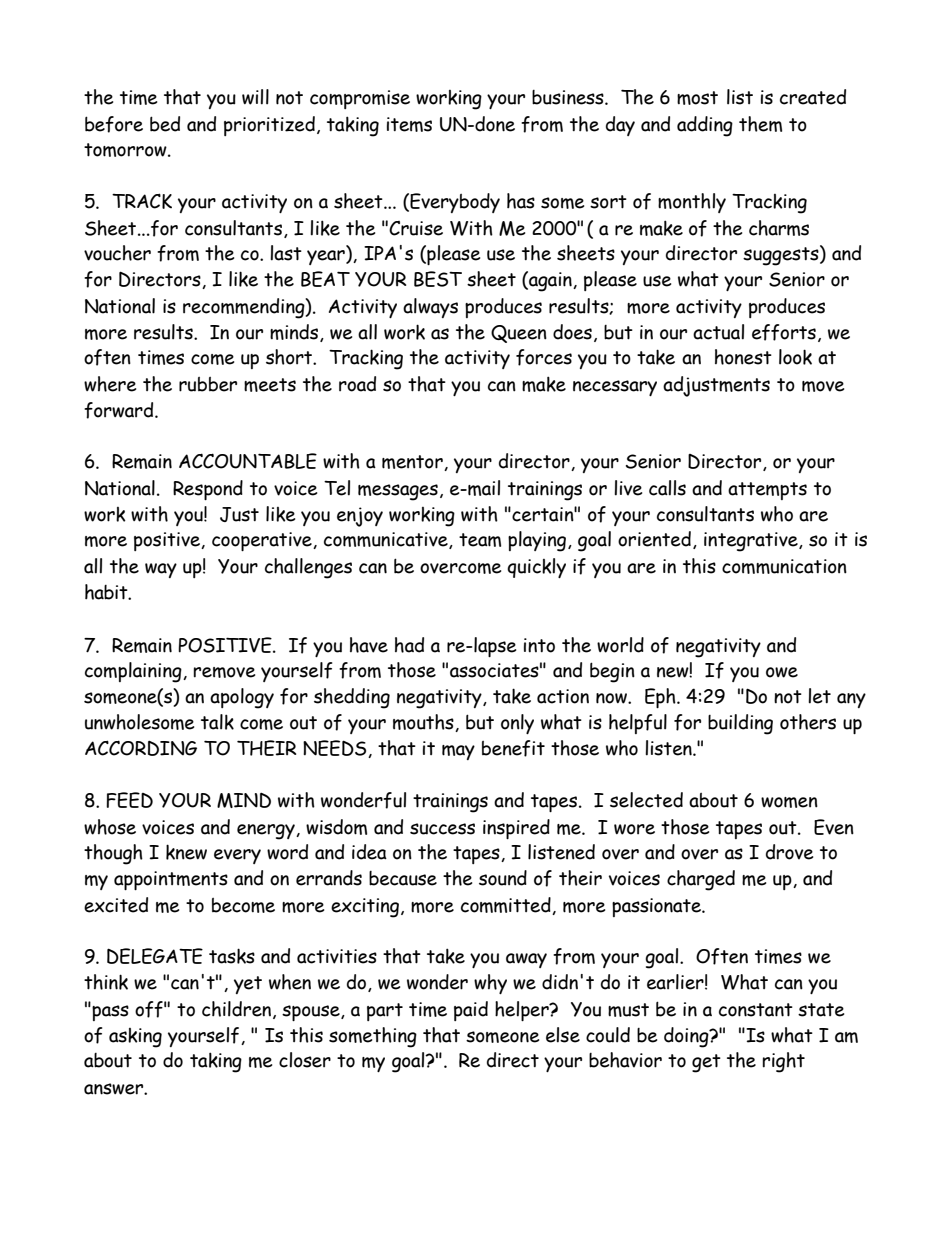  What do you see at coordinates (208, 384) in the document?
I see `rubber` at bounding box center [208, 384].
